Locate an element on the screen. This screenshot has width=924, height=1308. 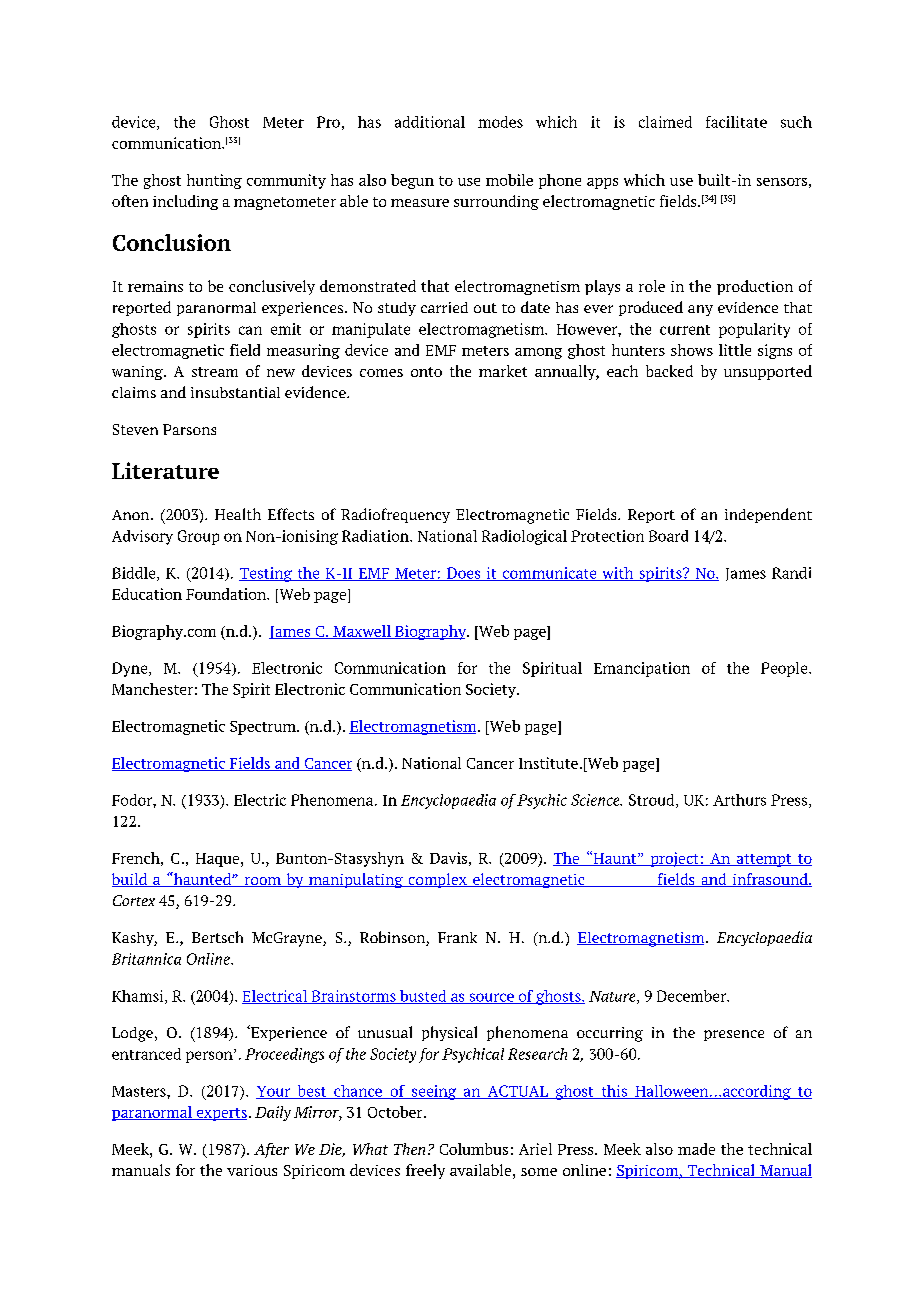
Columbus is located at coordinates (474, 1149).
